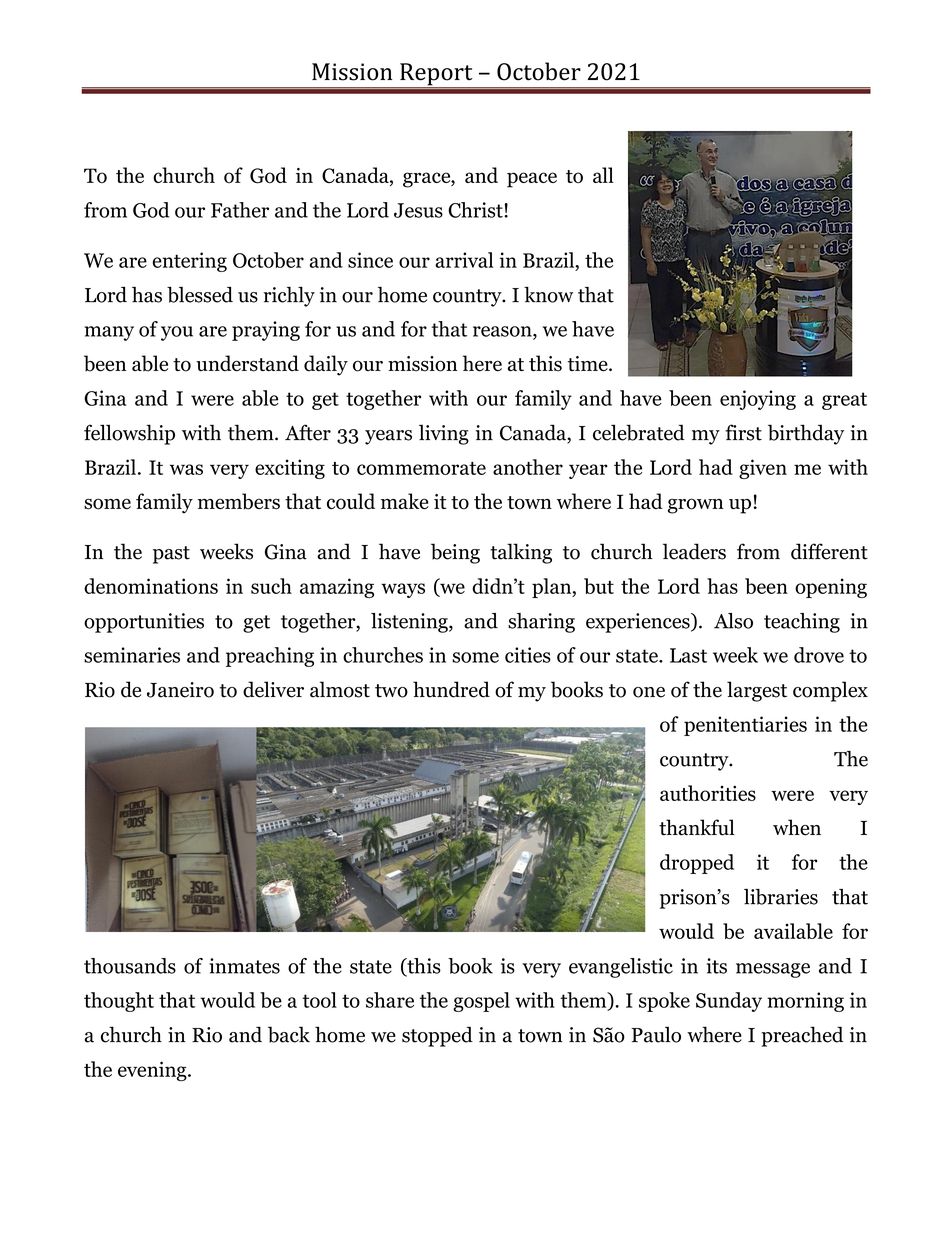 The width and height of the screenshot is (952, 1233). Describe the element at coordinates (153, 1071) in the screenshot. I see `evening` at that location.
